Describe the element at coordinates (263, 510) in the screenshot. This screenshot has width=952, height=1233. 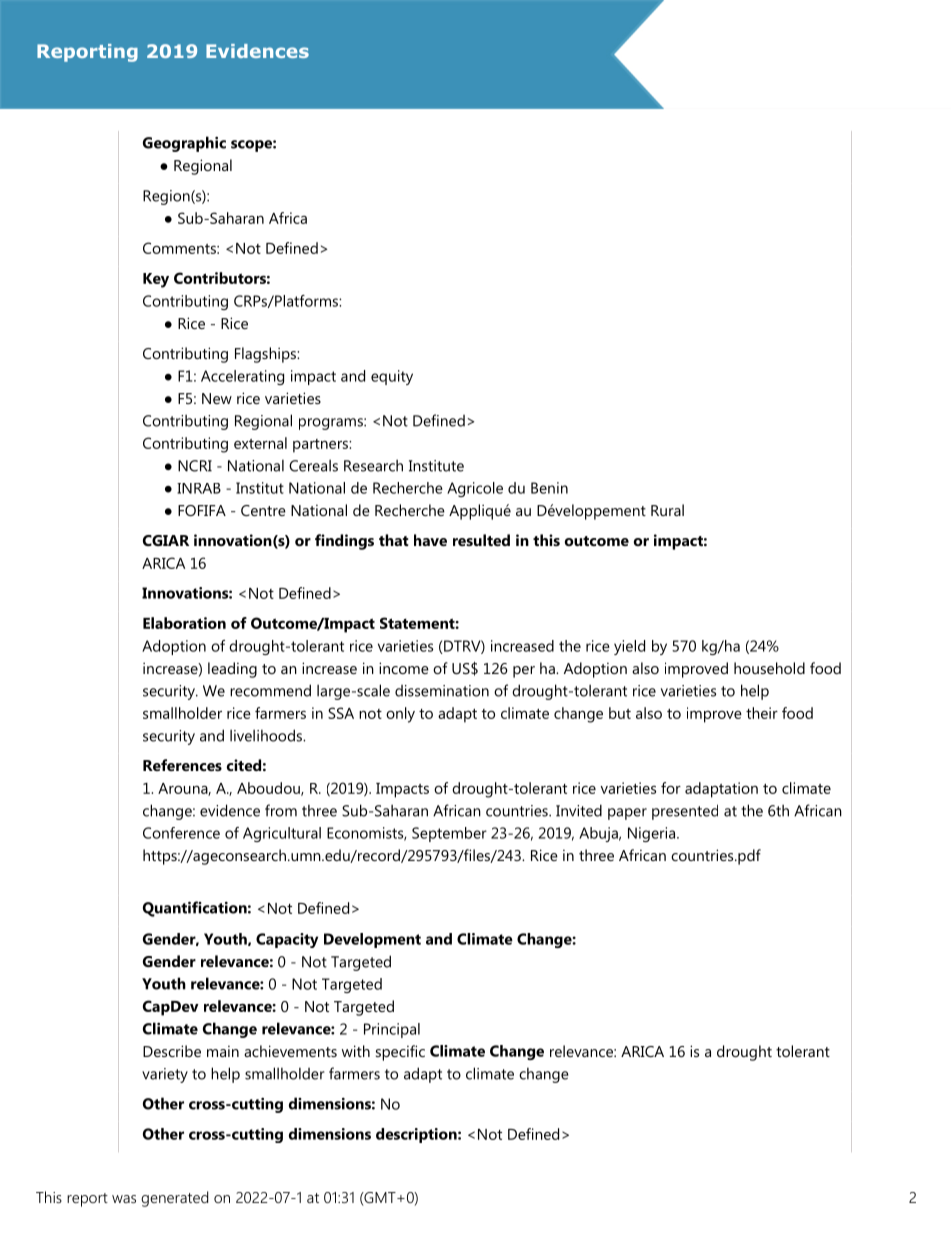
I see `Centre` at that location.
